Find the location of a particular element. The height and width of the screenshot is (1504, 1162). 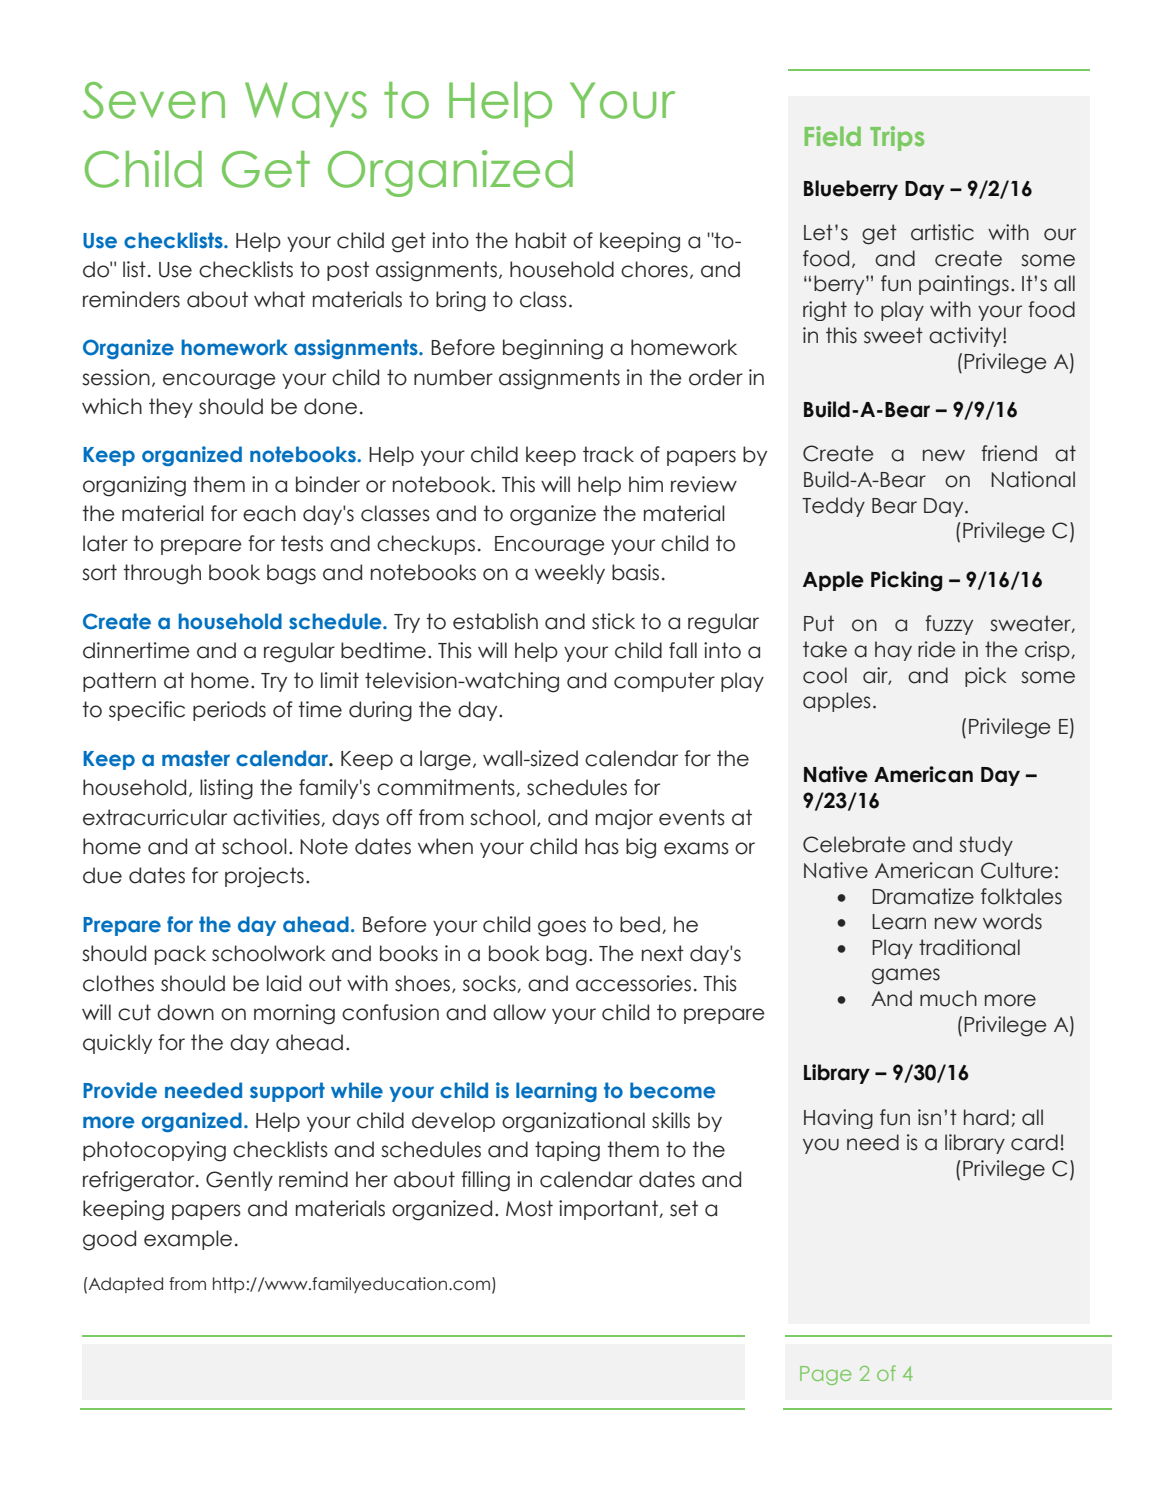

Seven is located at coordinates (154, 100).
